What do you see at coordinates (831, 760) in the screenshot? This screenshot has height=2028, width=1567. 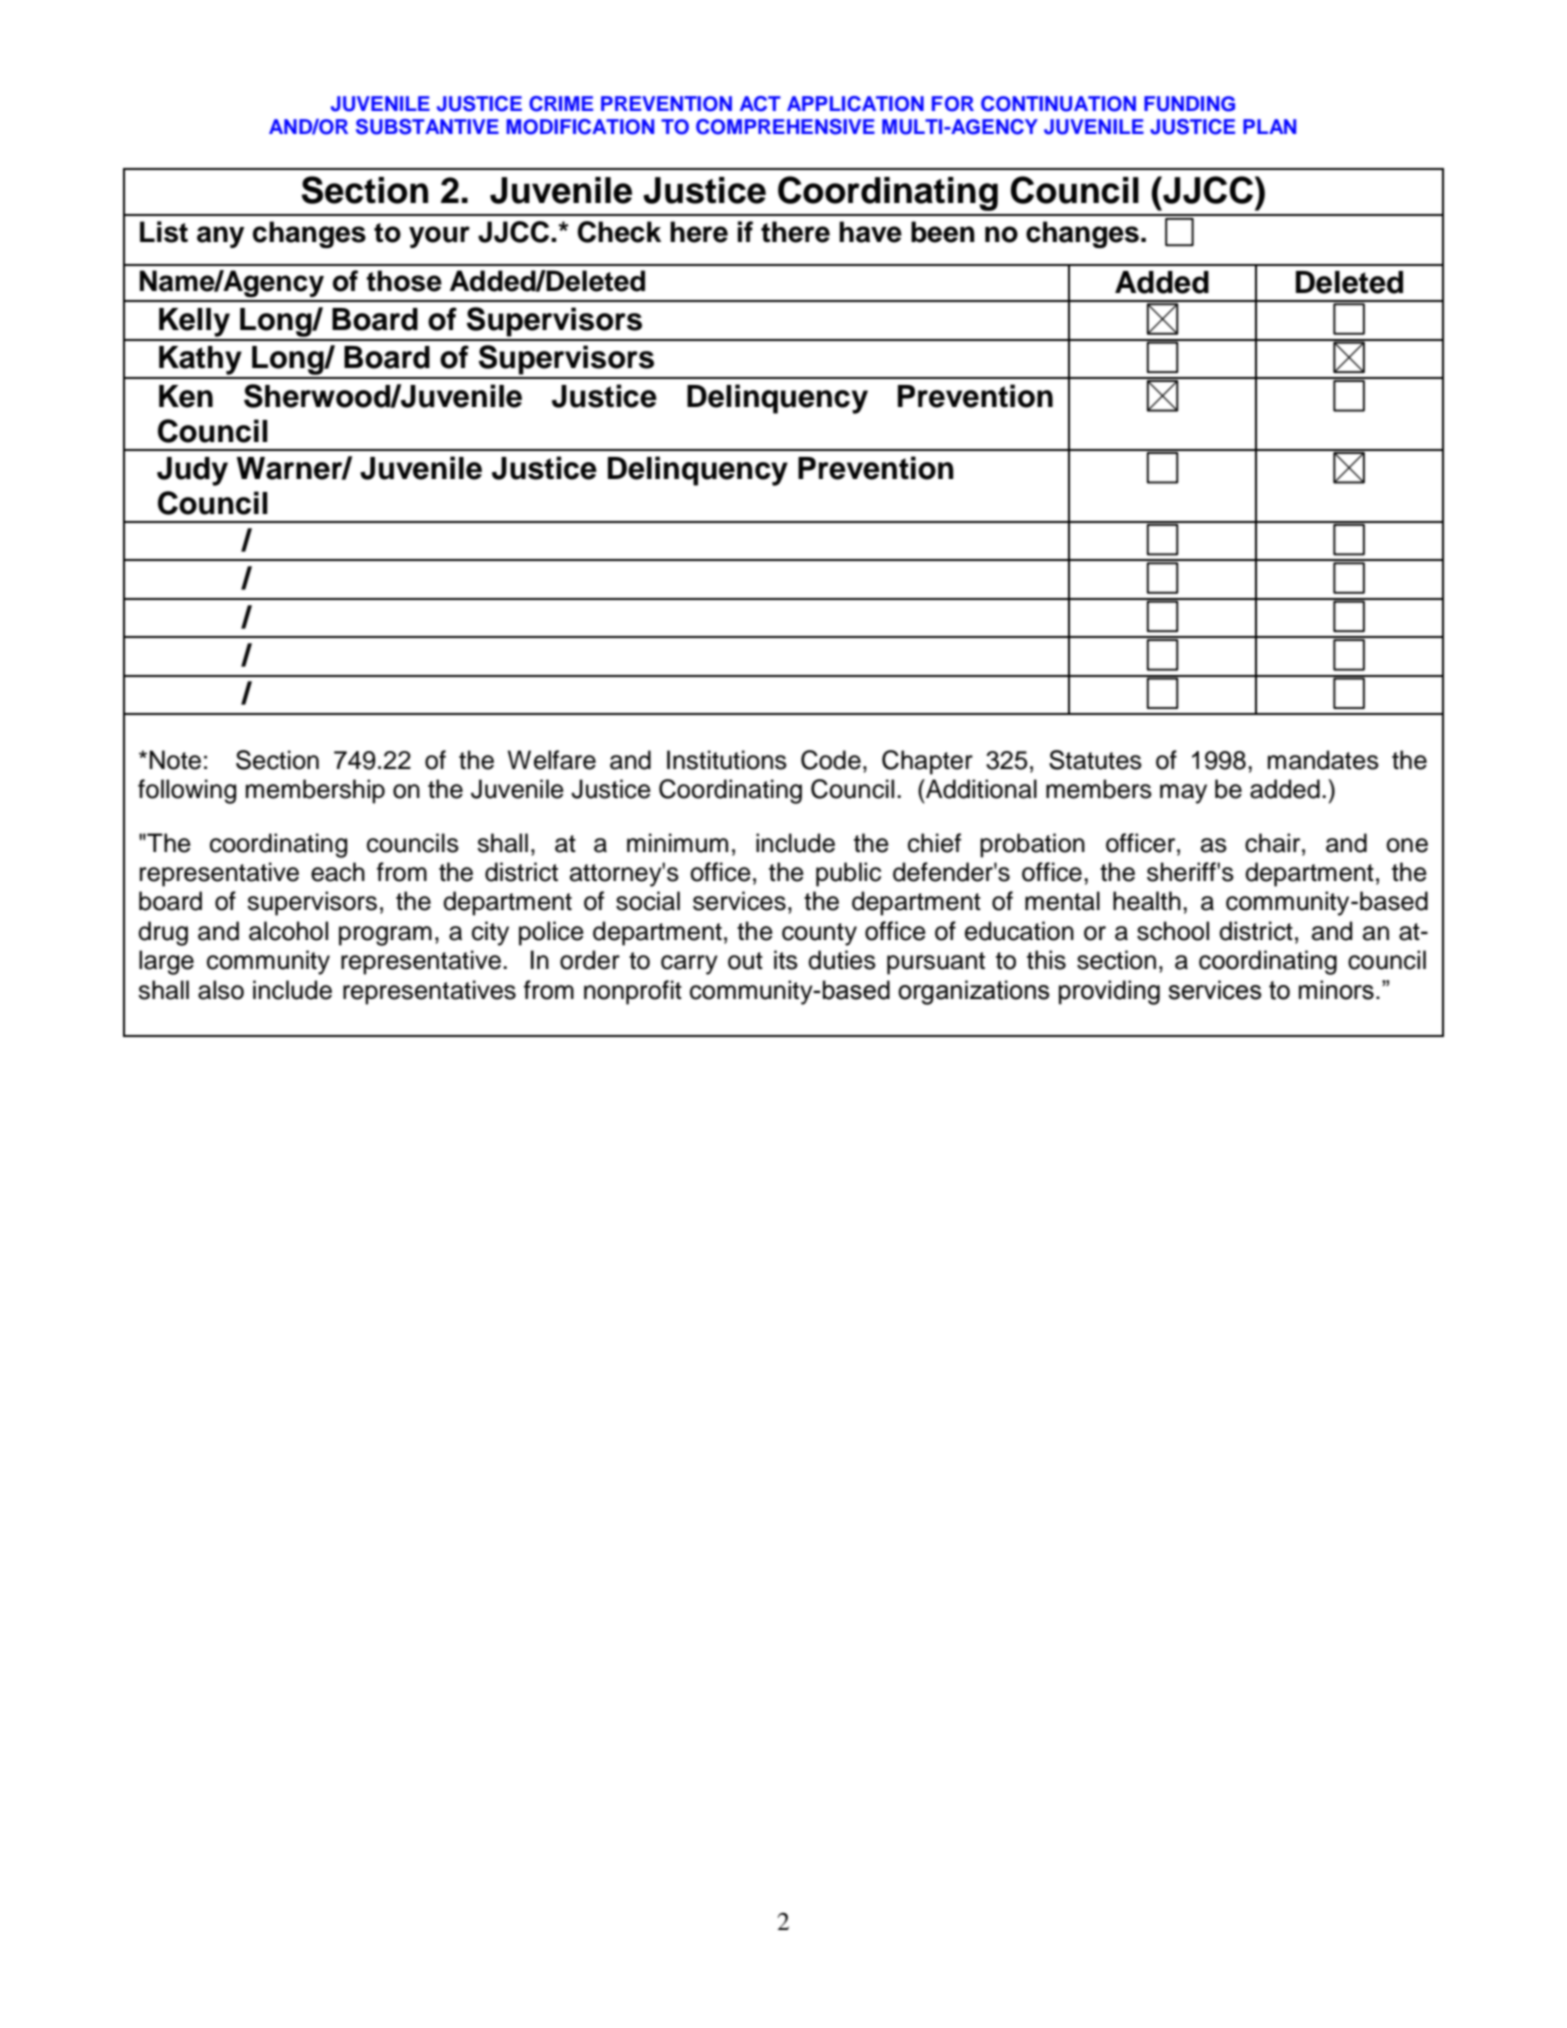 I see `Code` at bounding box center [831, 760].
